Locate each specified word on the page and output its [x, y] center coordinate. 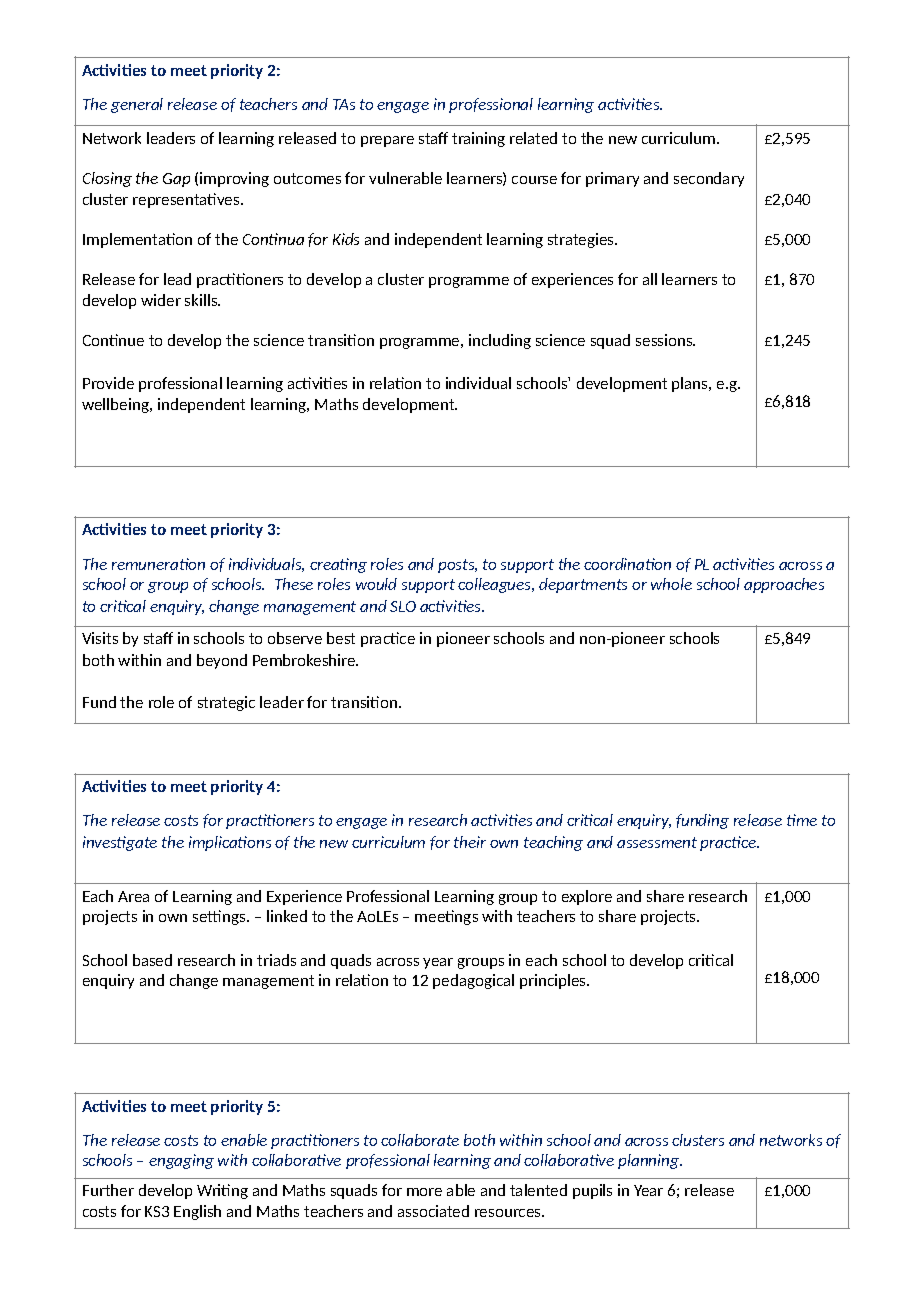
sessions [665, 340]
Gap [176, 180]
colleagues [496, 585]
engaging [181, 1161]
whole [671, 584]
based [152, 960]
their [470, 842]
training [478, 139]
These [294, 584]
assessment [657, 842]
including [500, 341]
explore [587, 897]
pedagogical [473, 981]
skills [202, 300]
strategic [226, 703]
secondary [709, 179]
